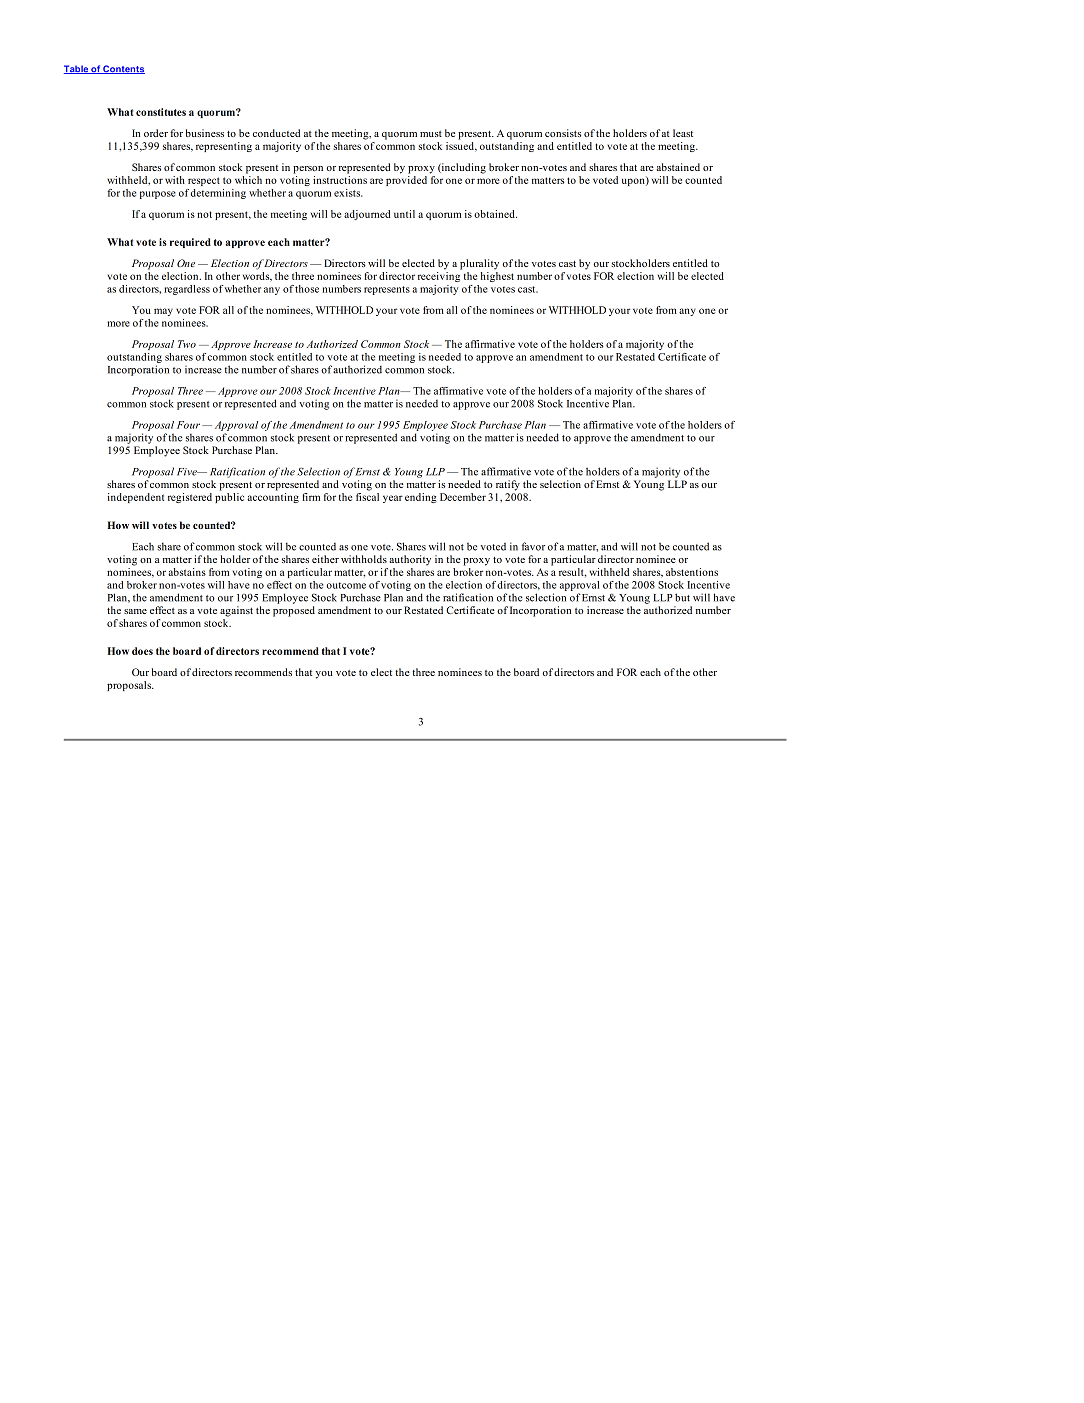  Describe the element at coordinates (123, 69) in the image. I see `Contents` at that location.
